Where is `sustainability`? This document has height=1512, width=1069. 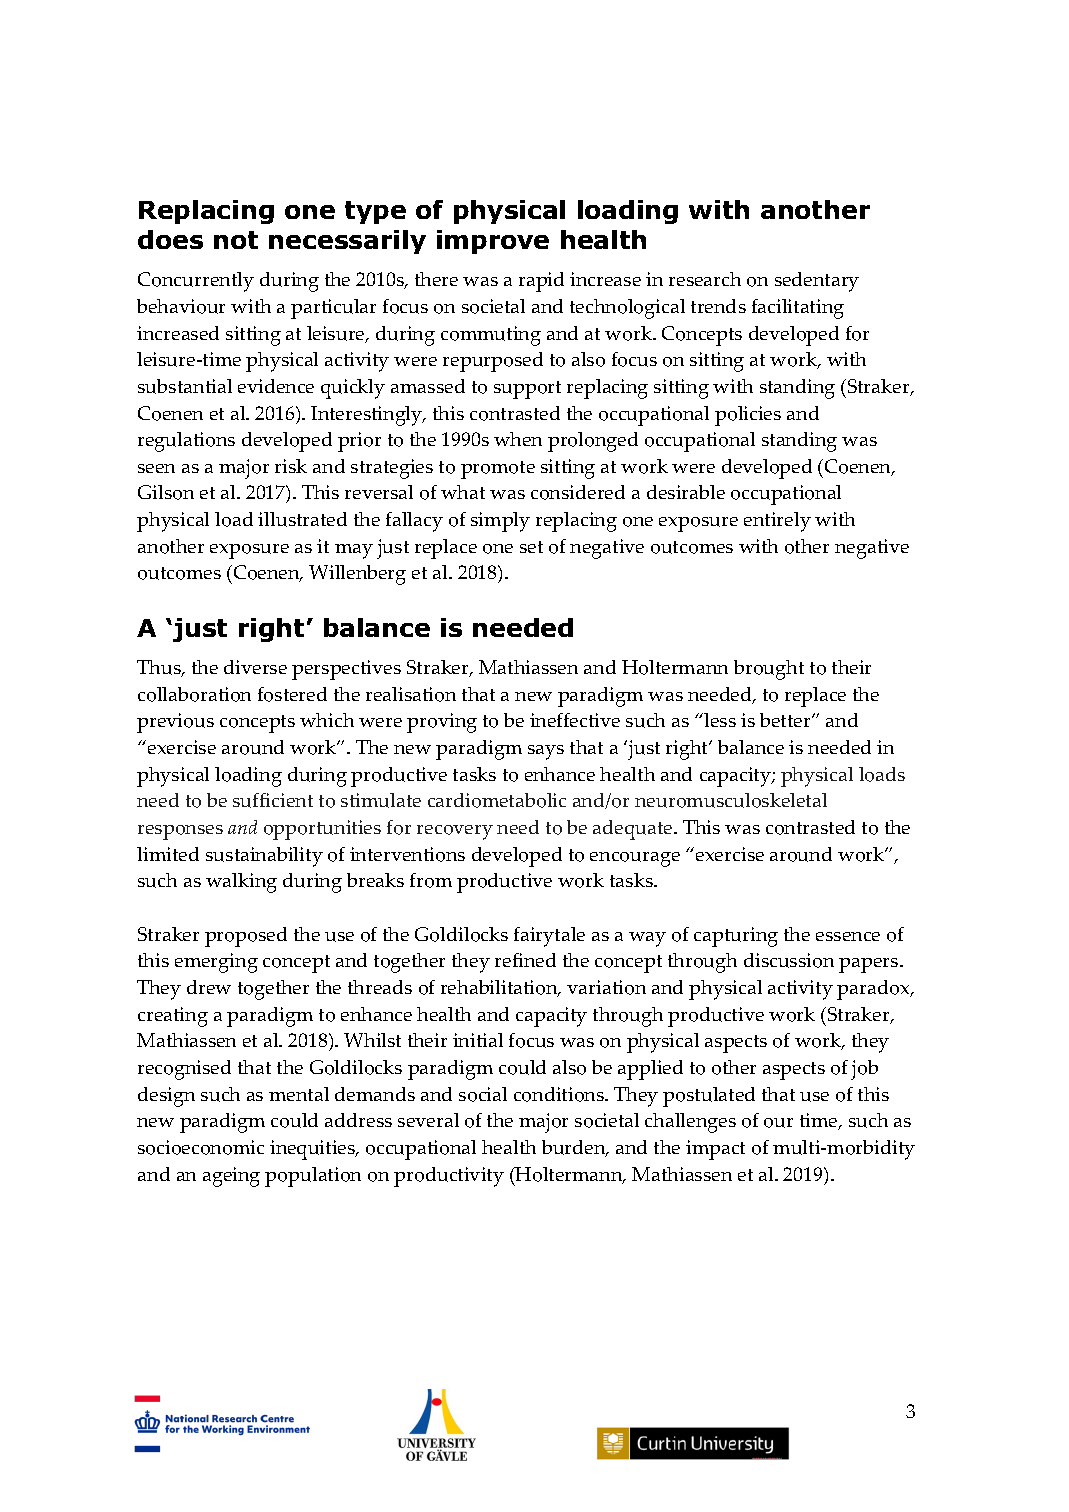 sustainability is located at coordinates (264, 857).
